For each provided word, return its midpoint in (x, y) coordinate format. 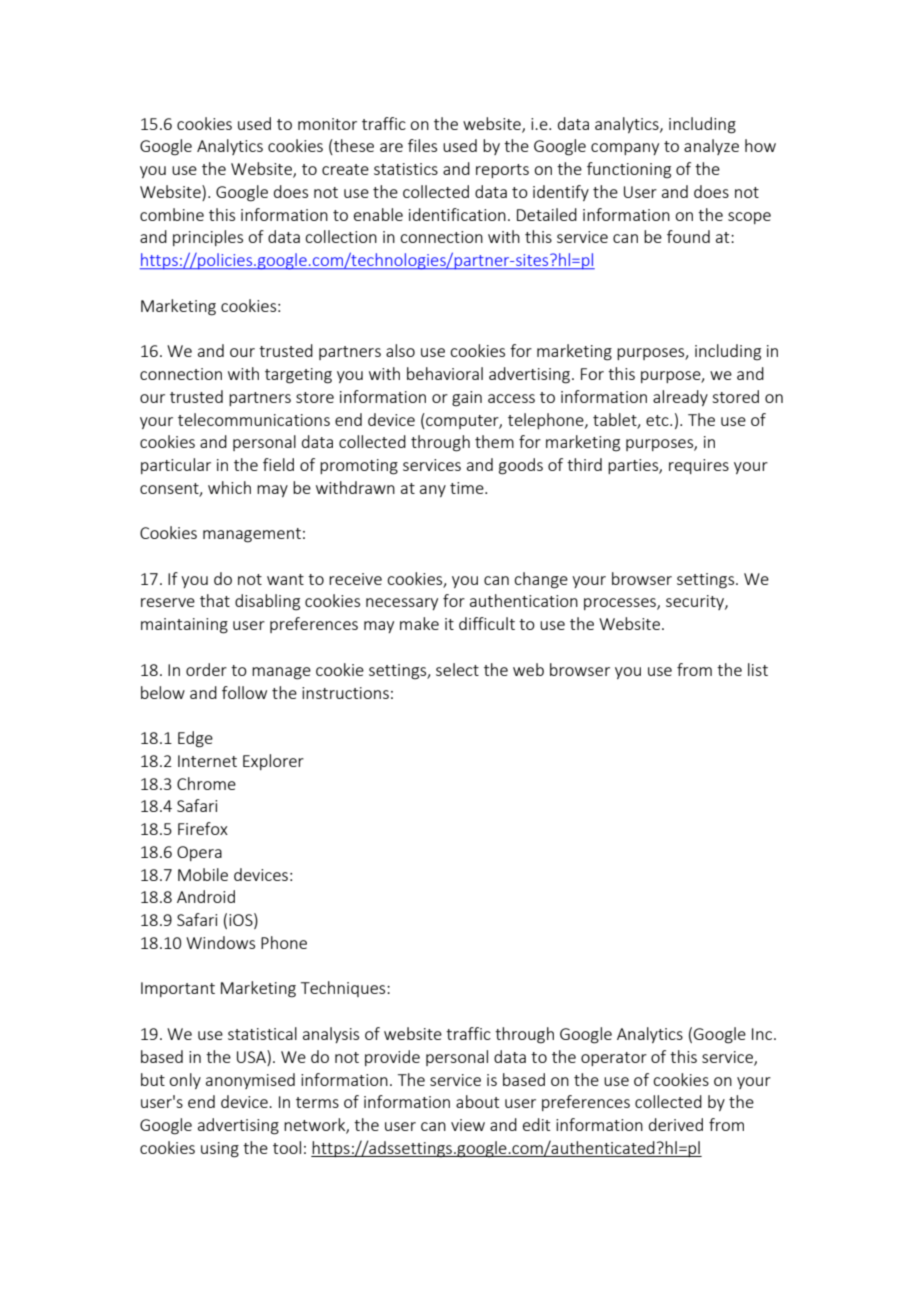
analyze (711, 147)
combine (172, 214)
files (422, 145)
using (220, 1150)
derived (676, 1124)
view (468, 1125)
